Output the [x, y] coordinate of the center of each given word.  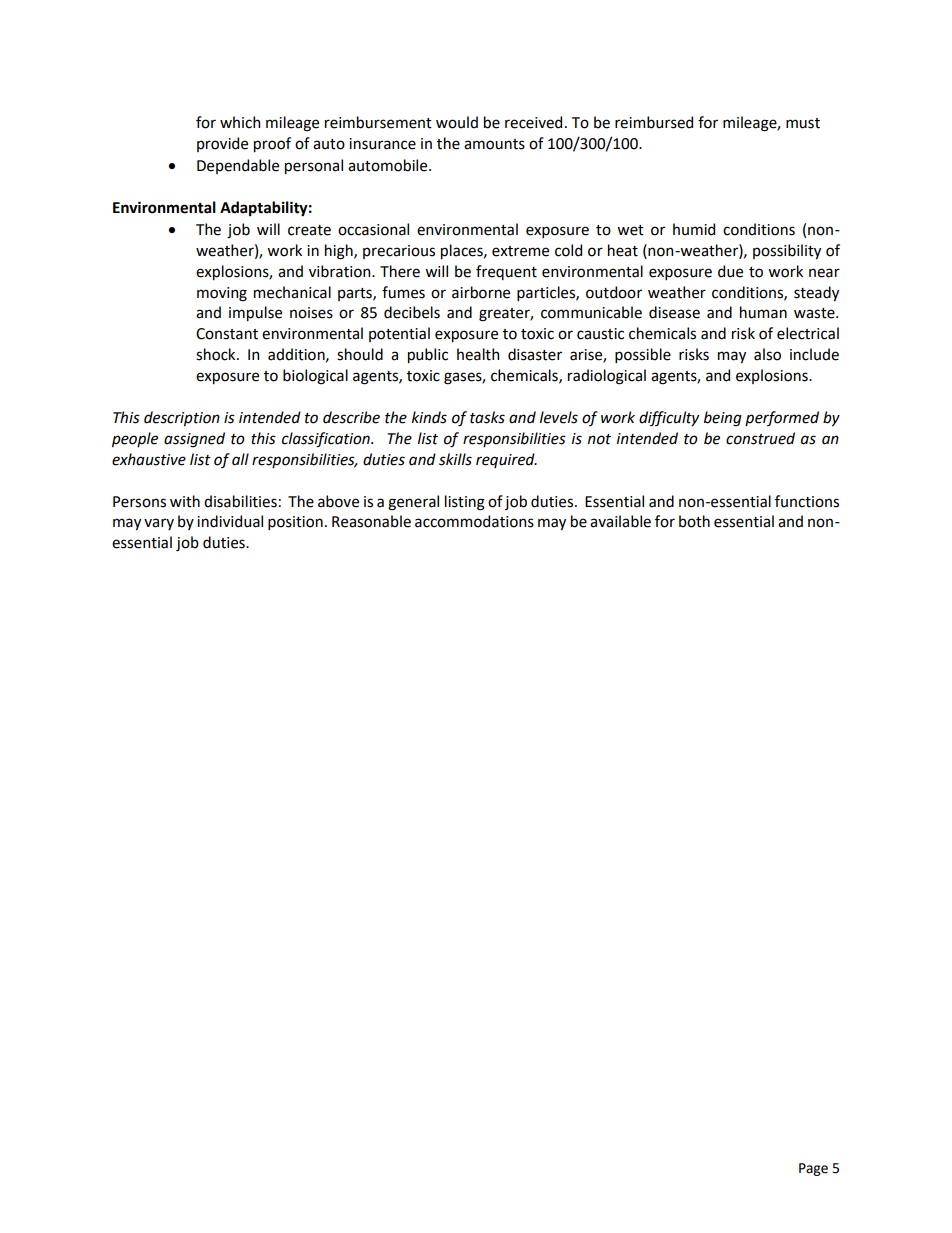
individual [230, 521]
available [620, 521]
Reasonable [371, 521]
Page [813, 1169]
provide [222, 144]
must [803, 123]
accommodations [474, 521]
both [694, 521]
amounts [494, 144]
